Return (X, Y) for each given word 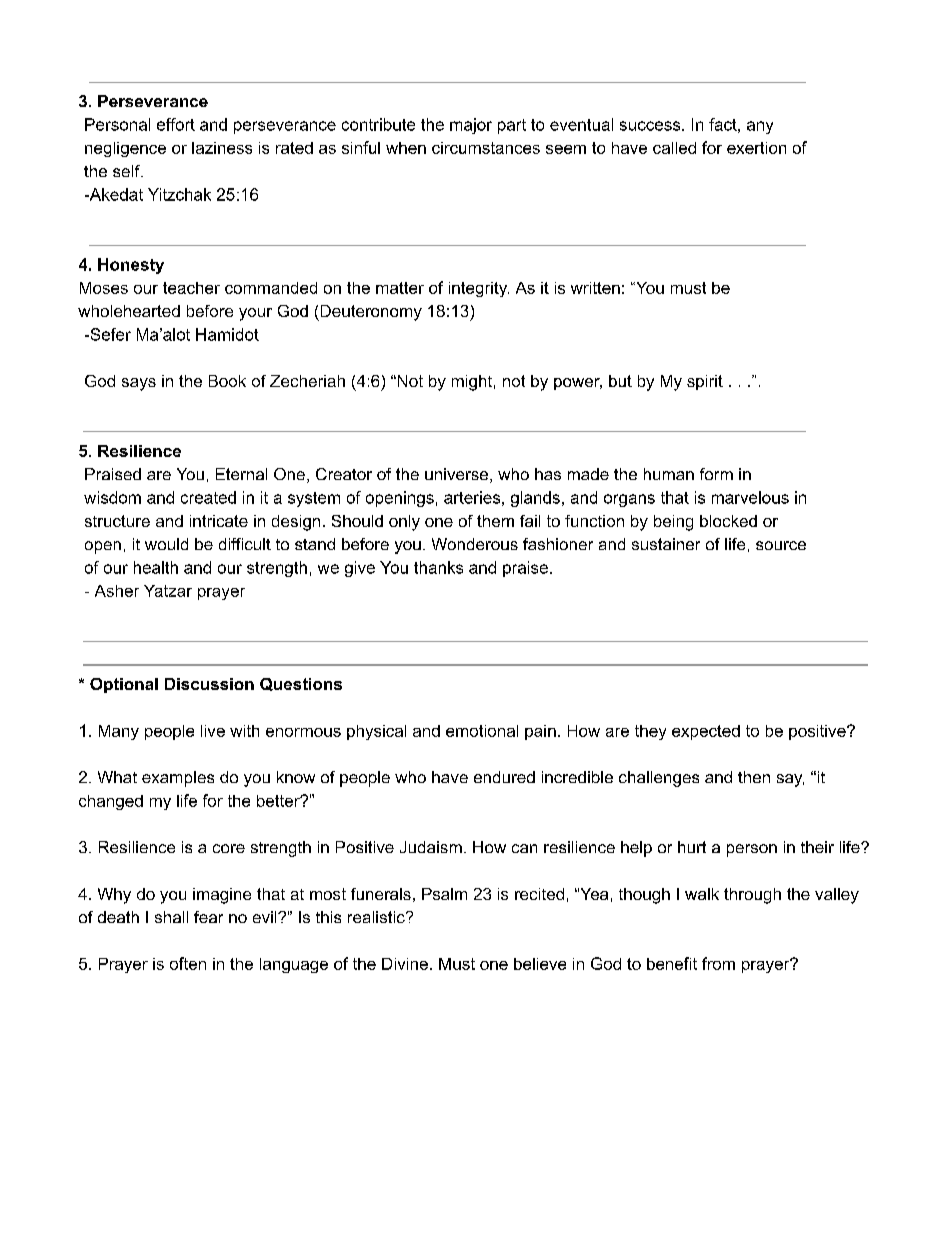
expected (706, 732)
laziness (222, 148)
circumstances (486, 148)
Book (227, 381)
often (188, 963)
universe (458, 475)
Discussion (209, 684)
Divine (405, 964)
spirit (705, 382)
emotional (482, 731)
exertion (756, 148)
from (718, 963)
